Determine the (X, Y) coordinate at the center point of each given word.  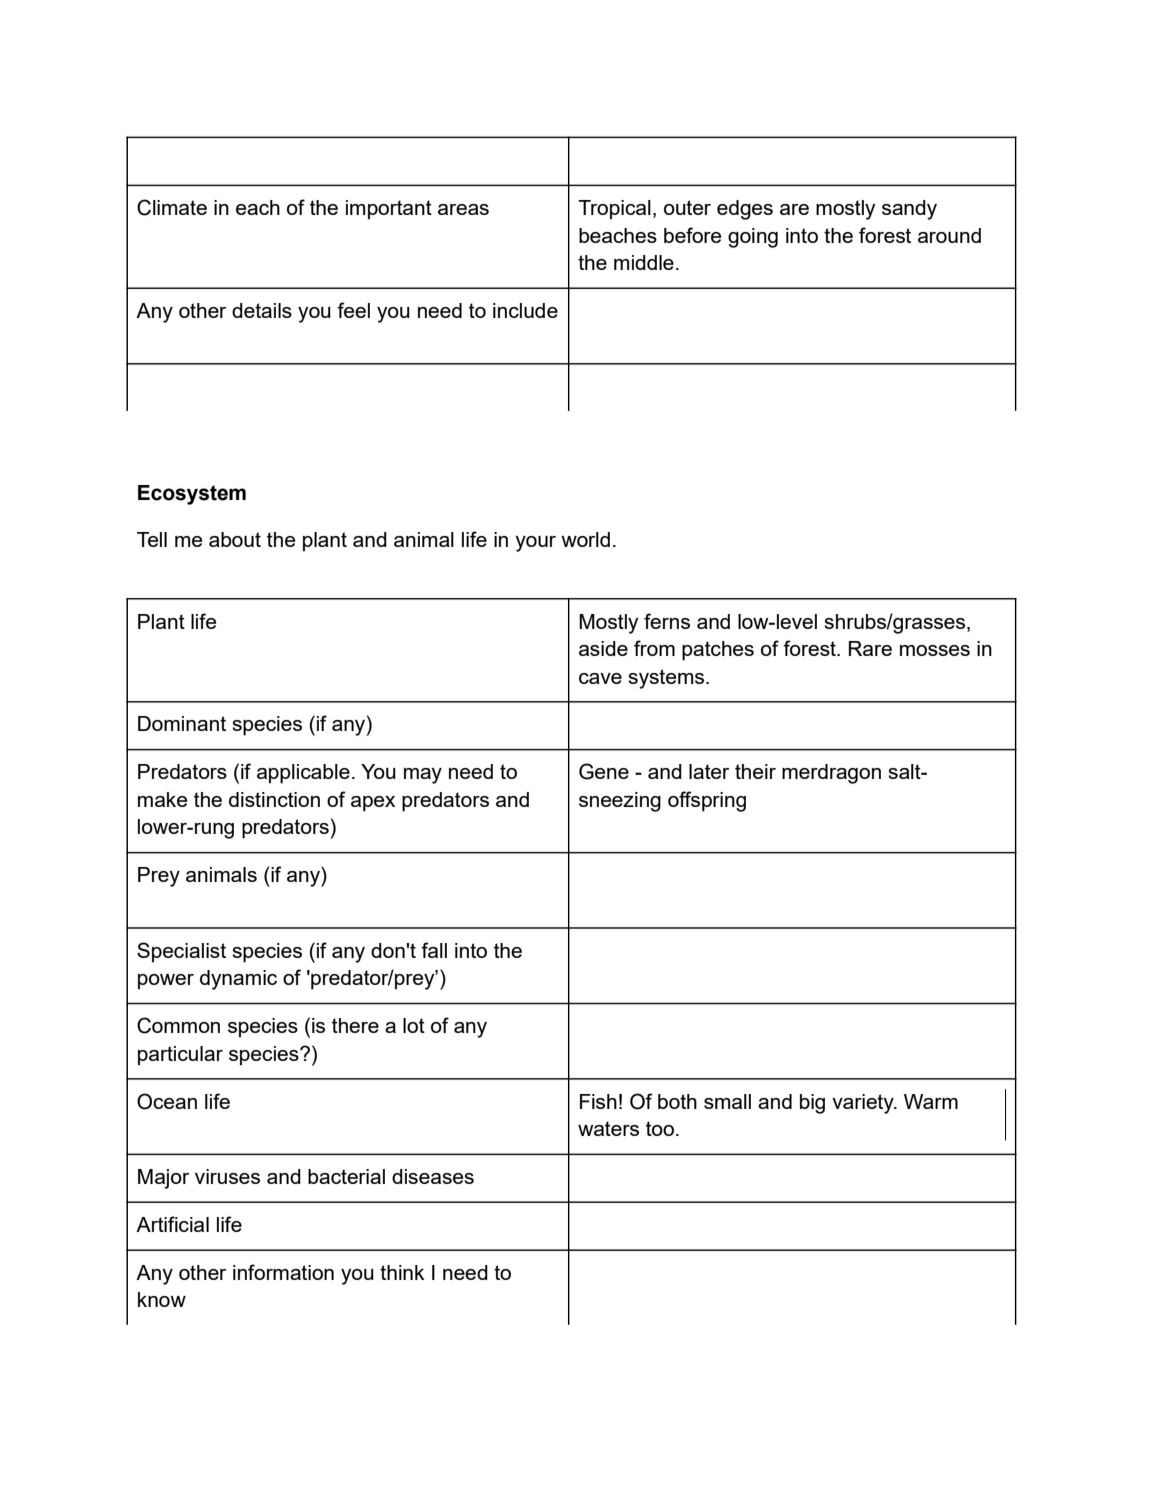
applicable (303, 774)
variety (864, 1104)
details (262, 310)
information (283, 1272)
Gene (604, 771)
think (402, 1272)
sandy (909, 210)
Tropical (614, 210)
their (755, 771)
